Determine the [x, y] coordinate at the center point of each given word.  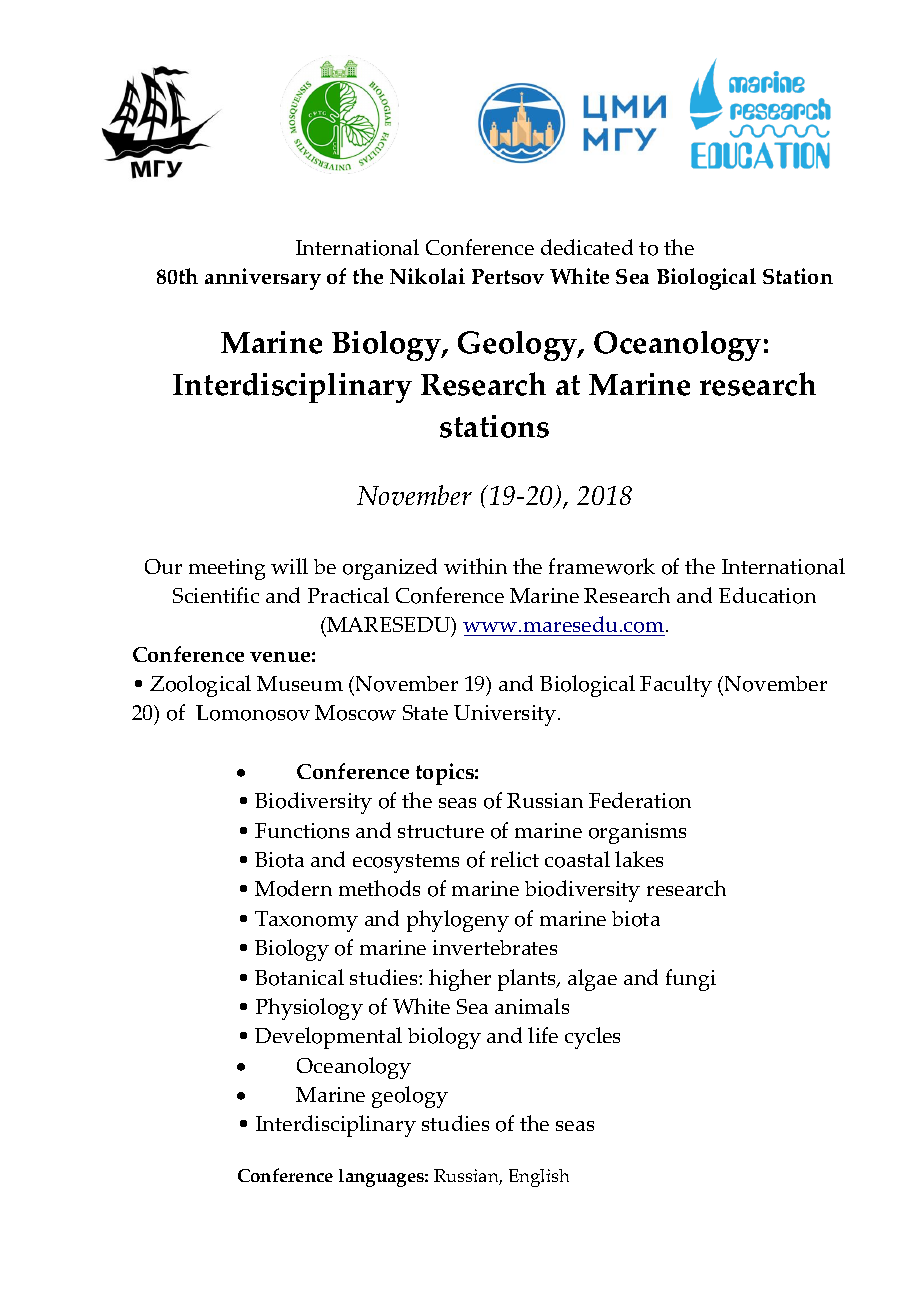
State [425, 712]
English [539, 1178]
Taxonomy [306, 921]
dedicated [587, 247]
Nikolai [427, 276]
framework [602, 566]
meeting [227, 569]
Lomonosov [253, 713]
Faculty [676, 686]
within [475, 566]
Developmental [328, 1038]
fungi [691, 980]
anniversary [263, 279]
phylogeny [458, 921]
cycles [592, 1038]
